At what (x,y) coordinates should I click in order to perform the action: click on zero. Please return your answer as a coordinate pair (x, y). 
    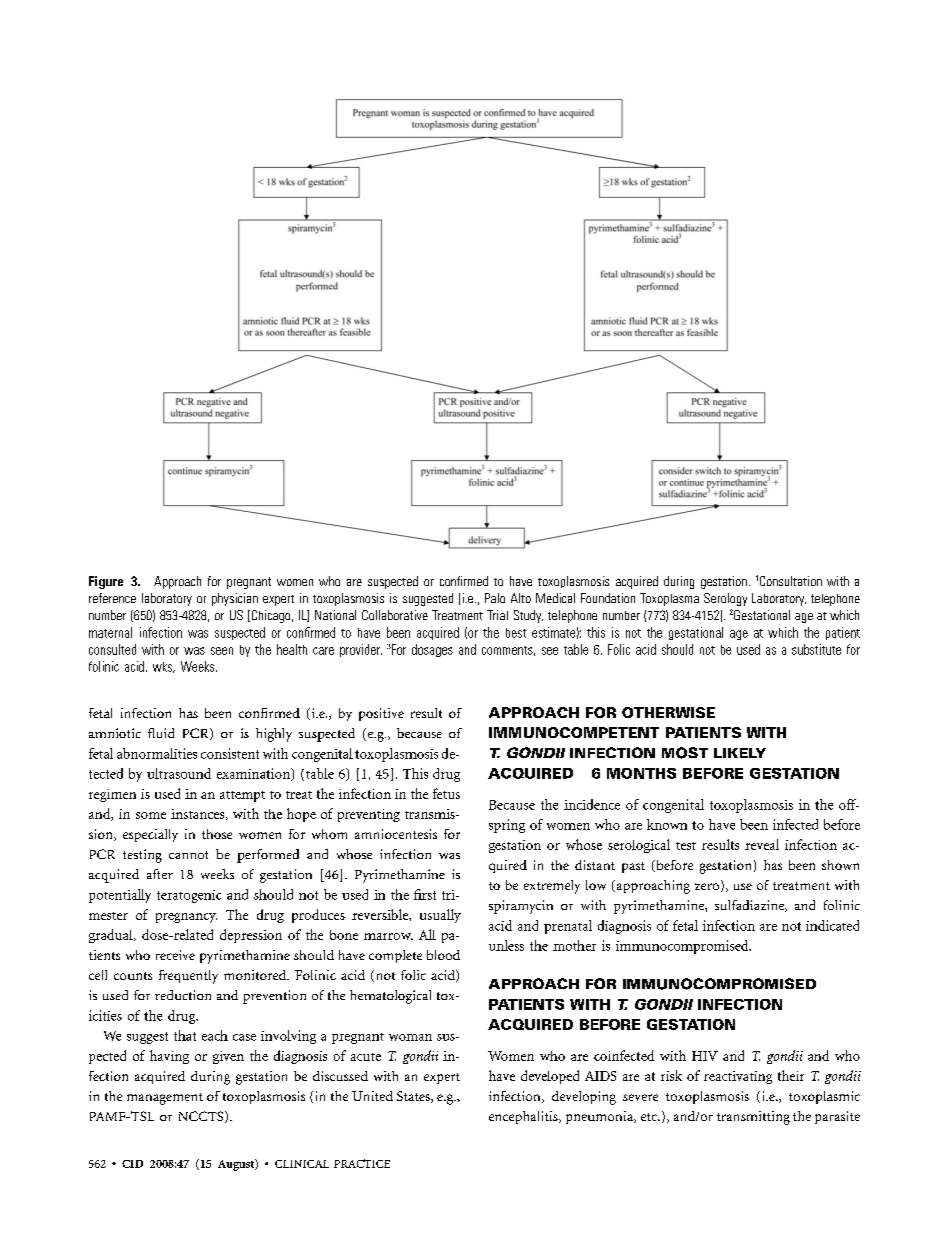
    Looking at the image, I should click on (707, 886).
